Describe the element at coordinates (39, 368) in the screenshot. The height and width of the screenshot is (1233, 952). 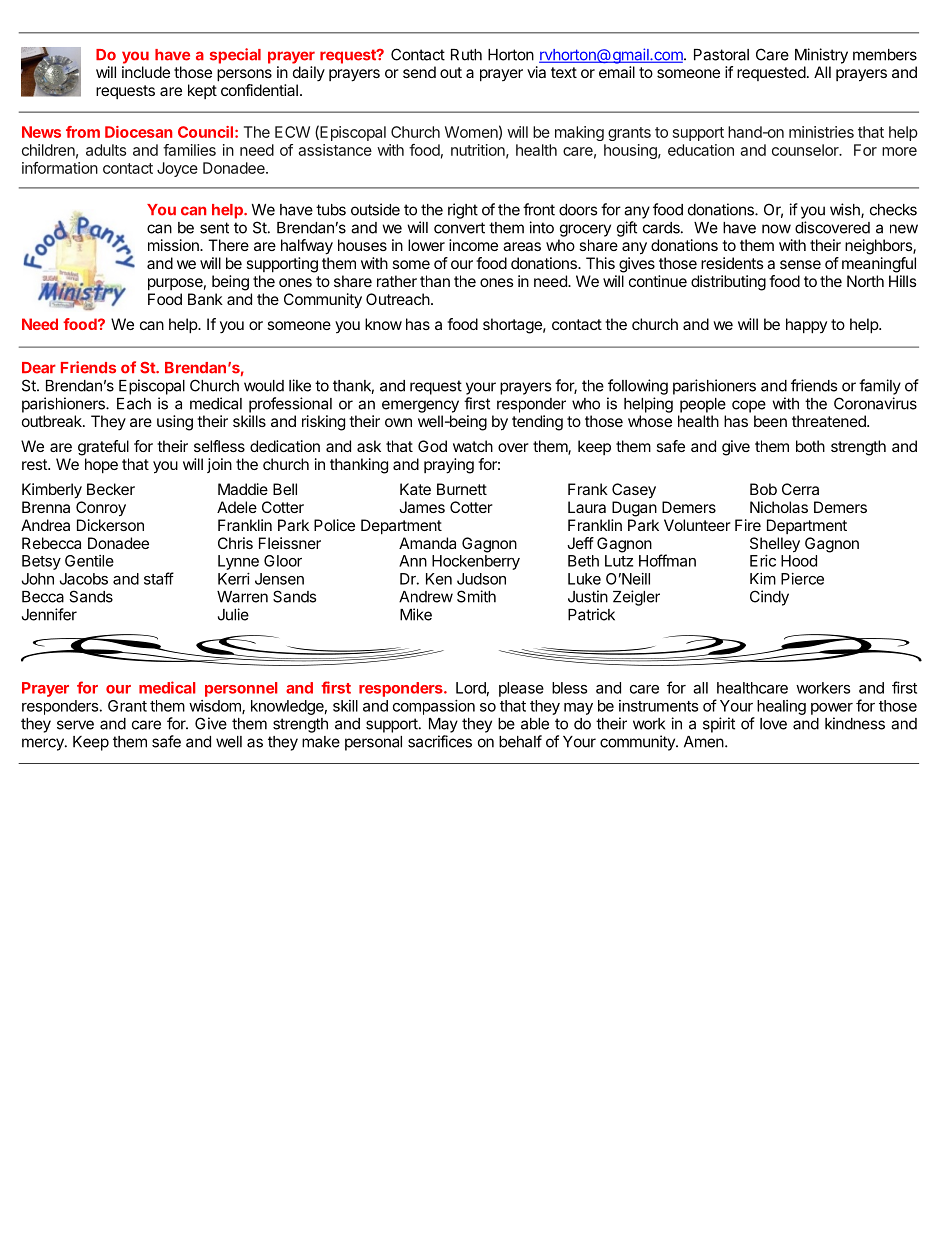
I see `Dear` at that location.
